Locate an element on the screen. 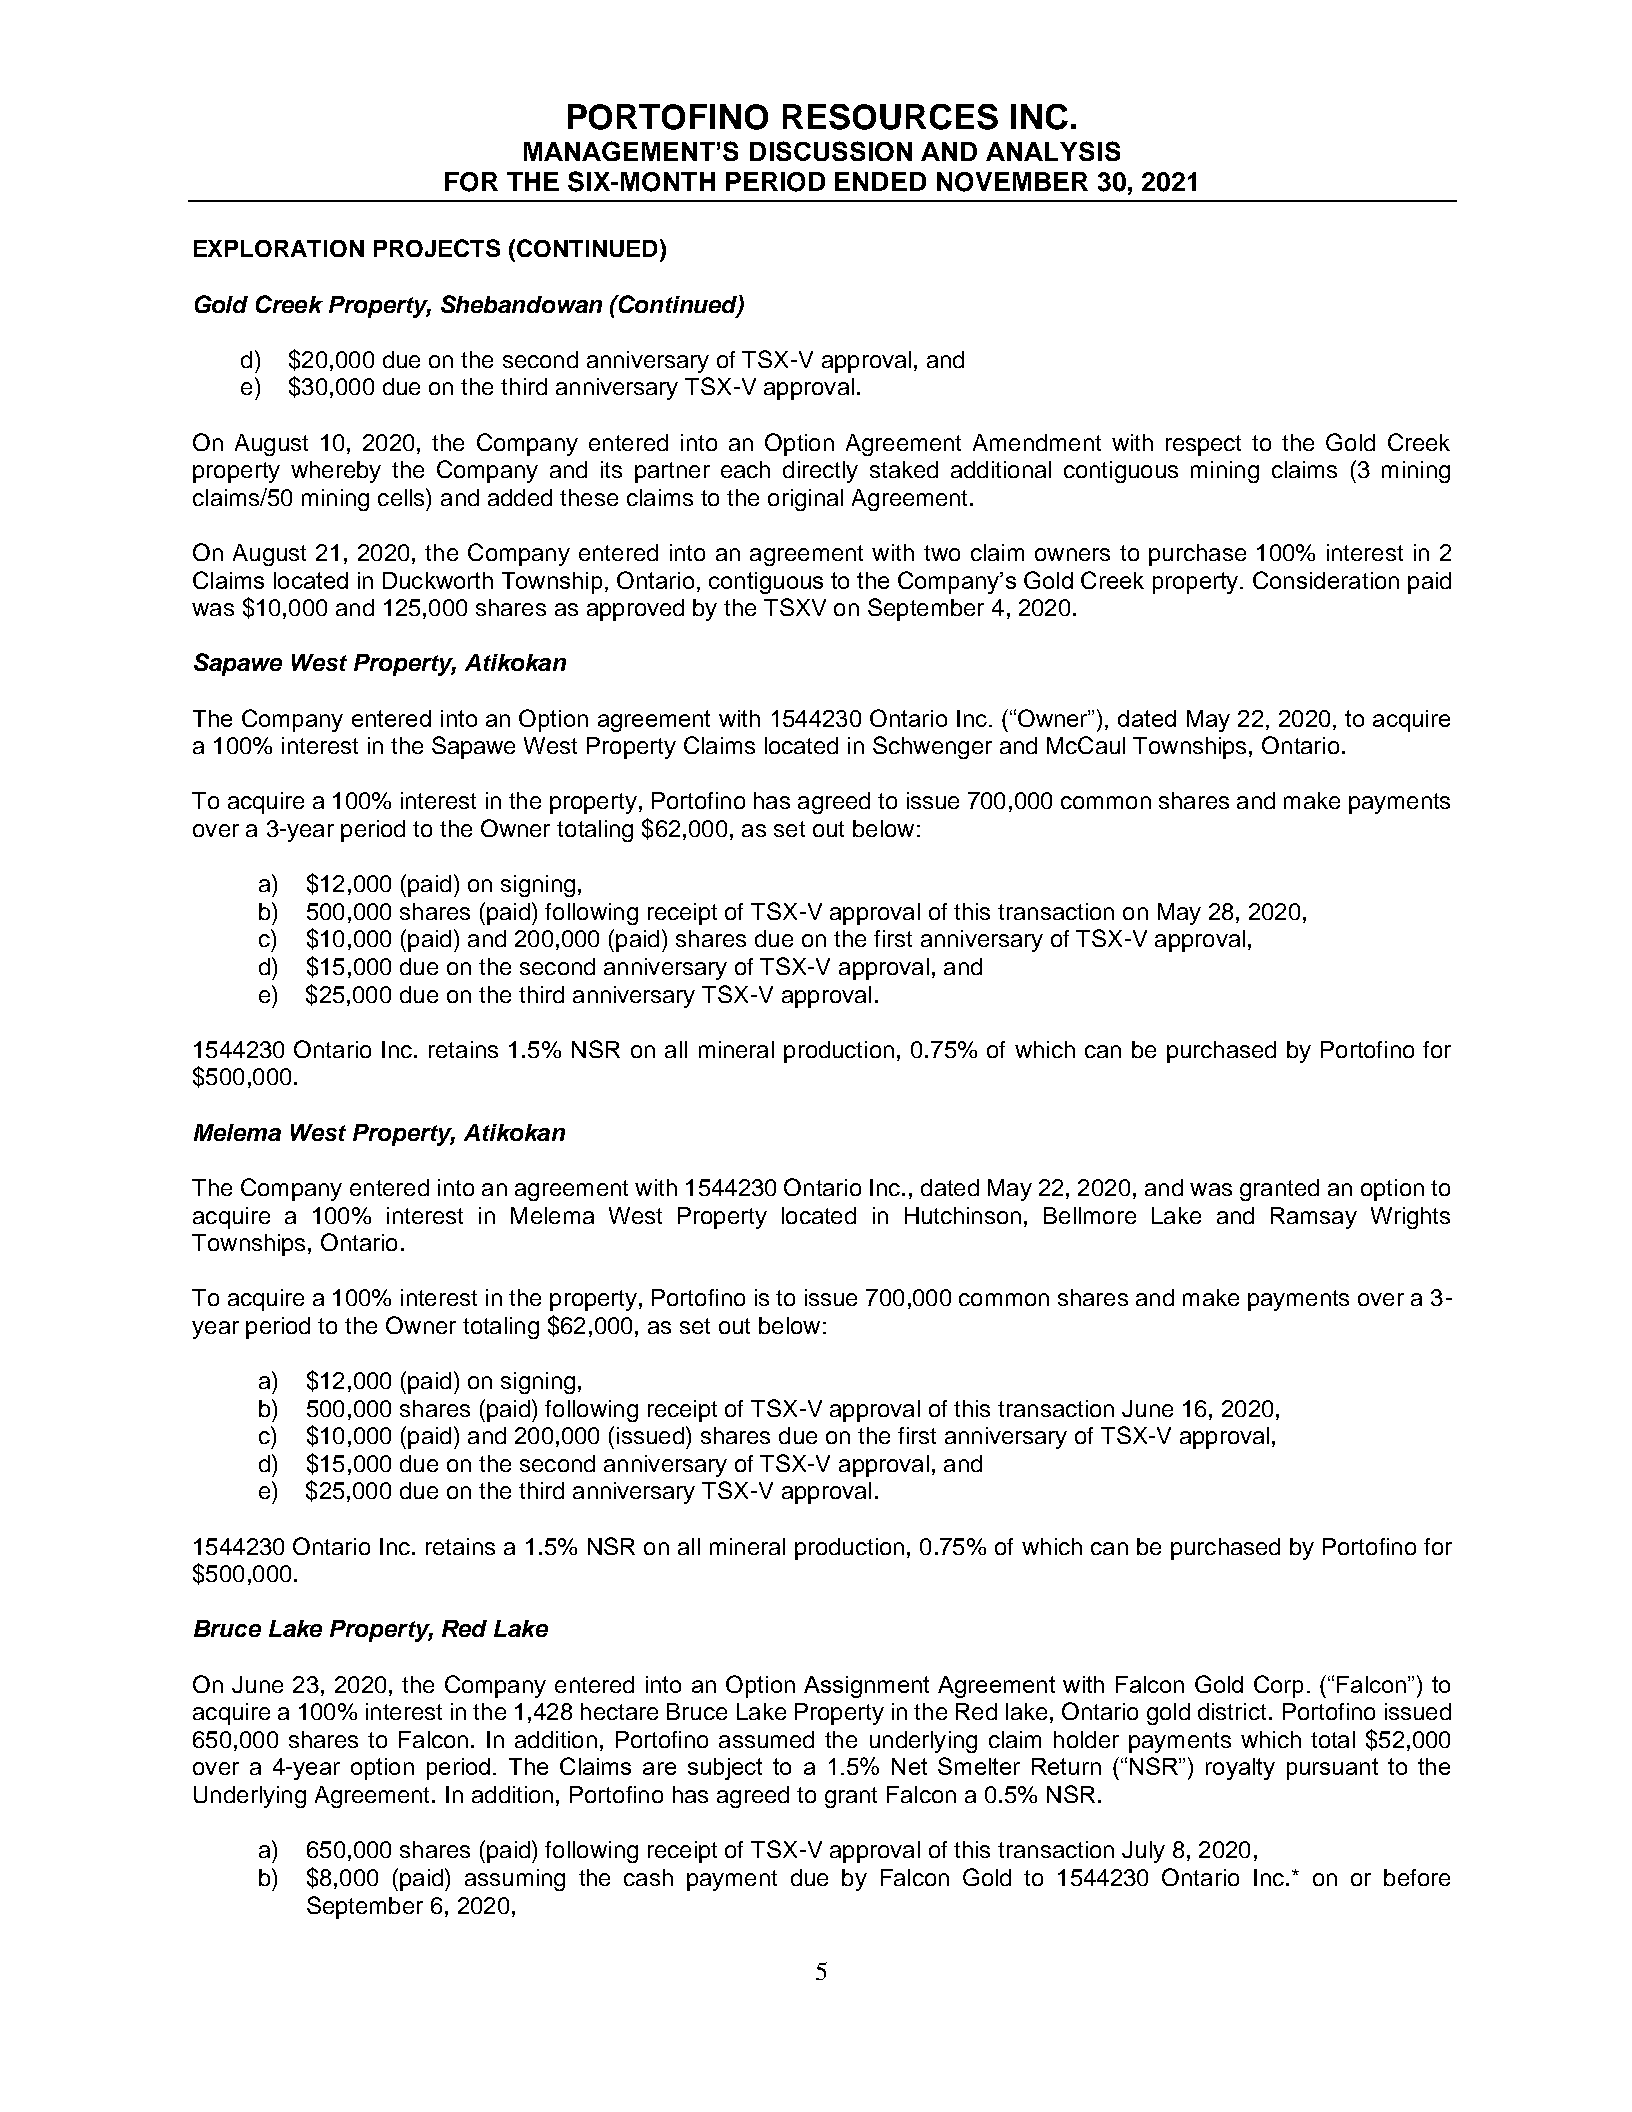 Image resolution: width=1632 pixels, height=2112 pixels. Hutchinson is located at coordinates (963, 1215).
